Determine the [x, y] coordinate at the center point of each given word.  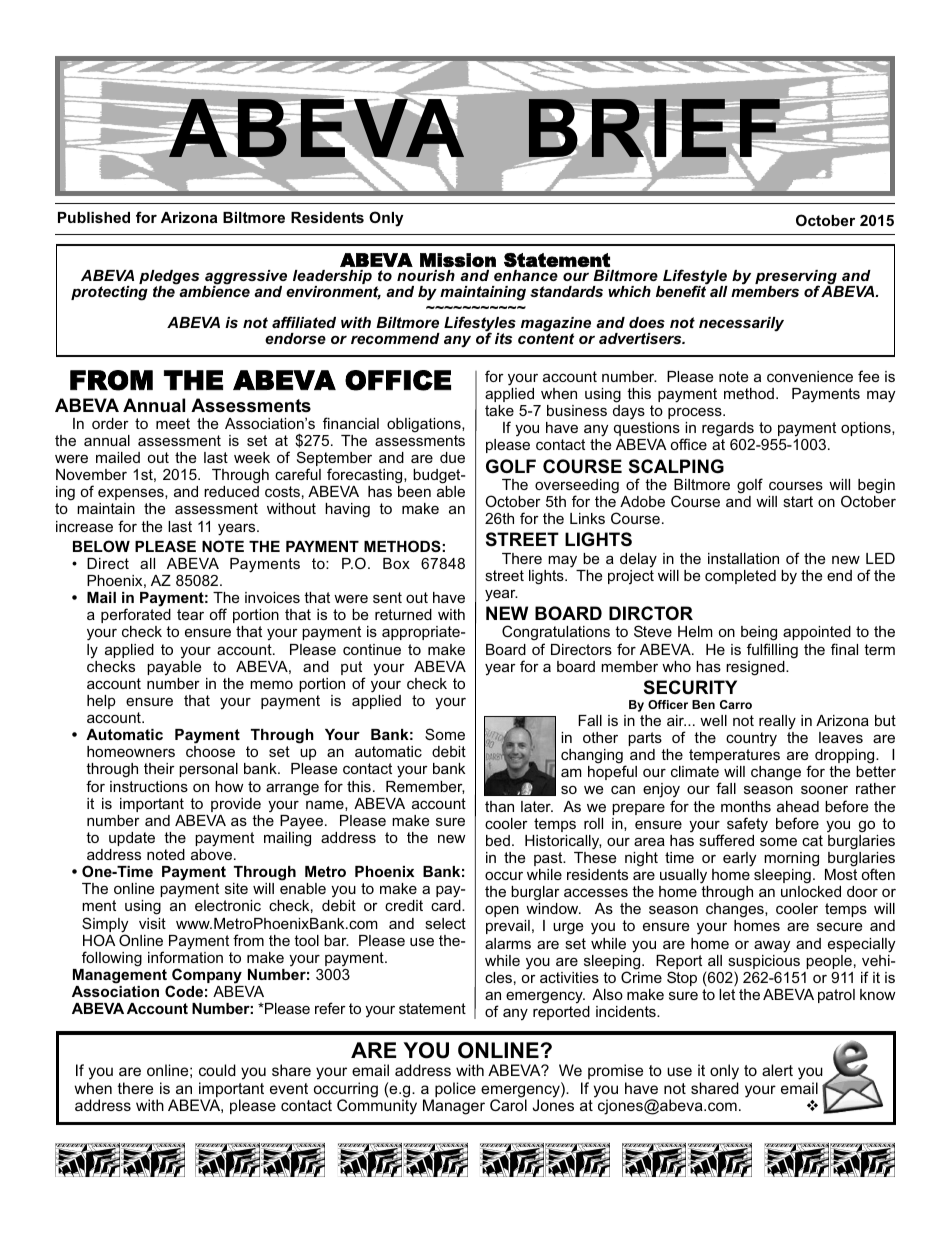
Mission [458, 260]
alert [777, 1070]
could [217, 1070]
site [236, 888]
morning [791, 859]
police [454, 1091]
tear [190, 614]
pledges [169, 279]
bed [498, 840]
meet [173, 423]
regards [728, 429]
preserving [797, 279]
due [452, 457]
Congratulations [556, 634]
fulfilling [772, 651]
